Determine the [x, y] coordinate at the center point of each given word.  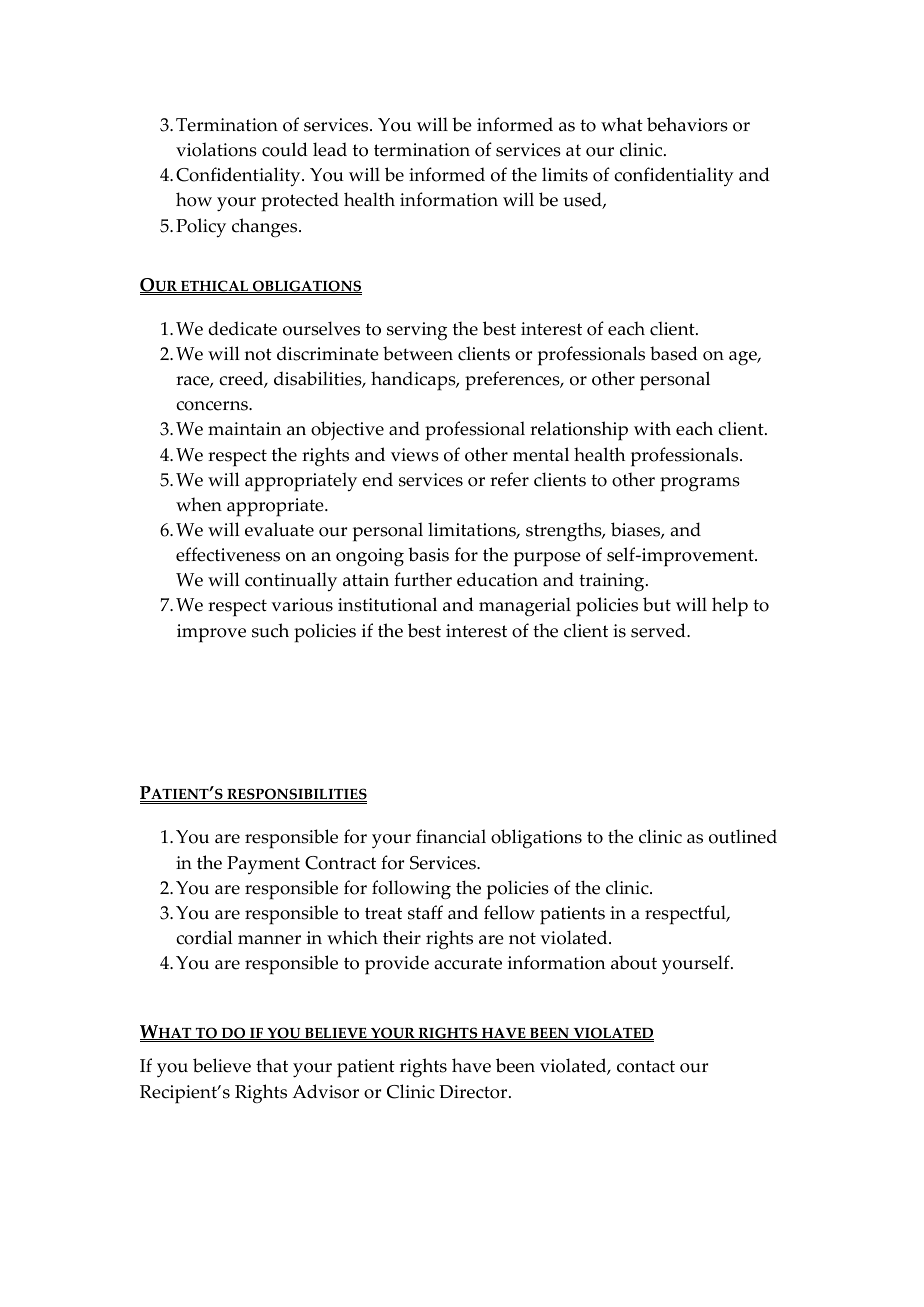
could [285, 149]
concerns [213, 406]
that [272, 1065]
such [270, 630]
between [418, 353]
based [674, 353]
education [497, 579]
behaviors [687, 124]
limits [565, 174]
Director [474, 1092]
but [657, 604]
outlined [743, 836]
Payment [263, 865]
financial [451, 836]
